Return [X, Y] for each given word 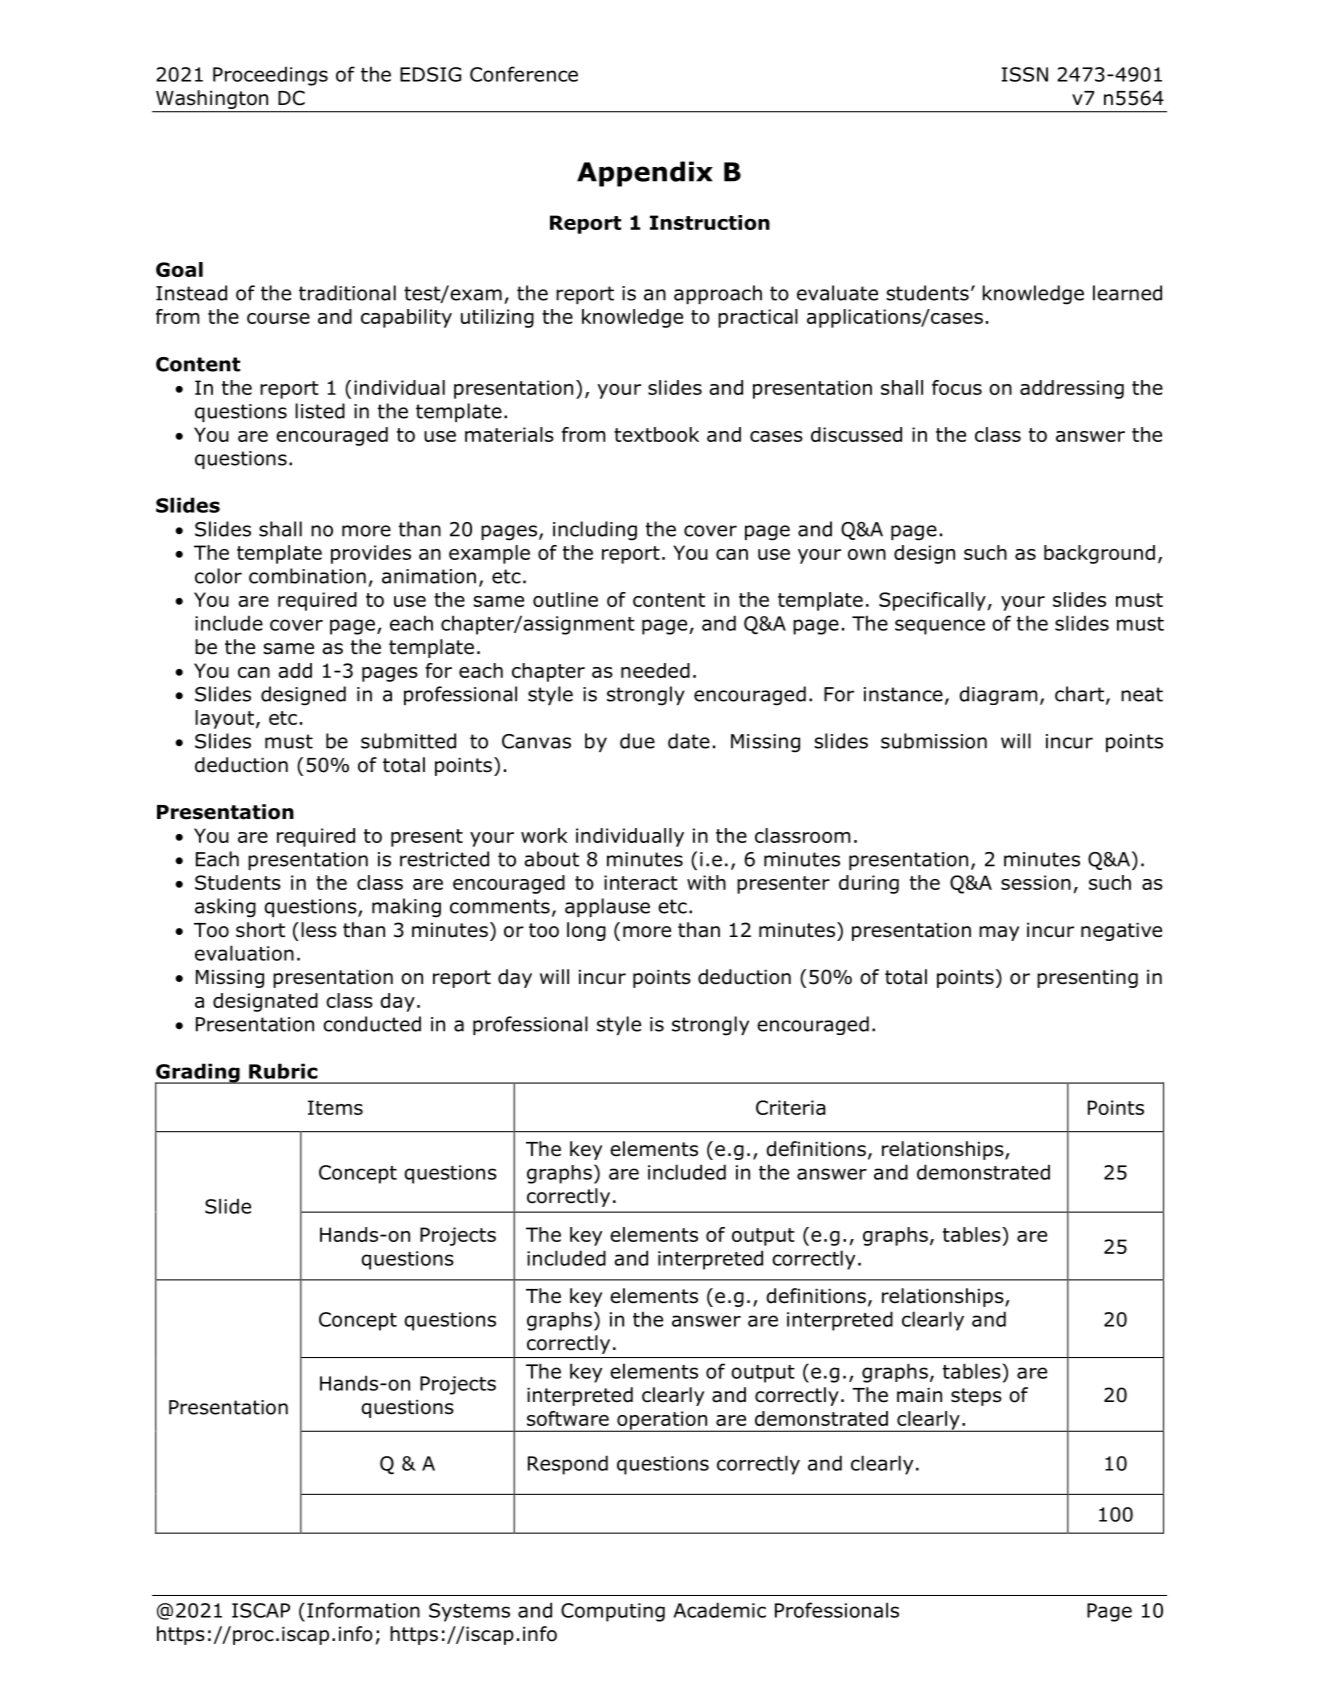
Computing [613, 1612]
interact [641, 882]
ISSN [1025, 74]
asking [225, 908]
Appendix [645, 174]
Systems [469, 1612]
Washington [212, 99]
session [1036, 882]
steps [976, 1397]
